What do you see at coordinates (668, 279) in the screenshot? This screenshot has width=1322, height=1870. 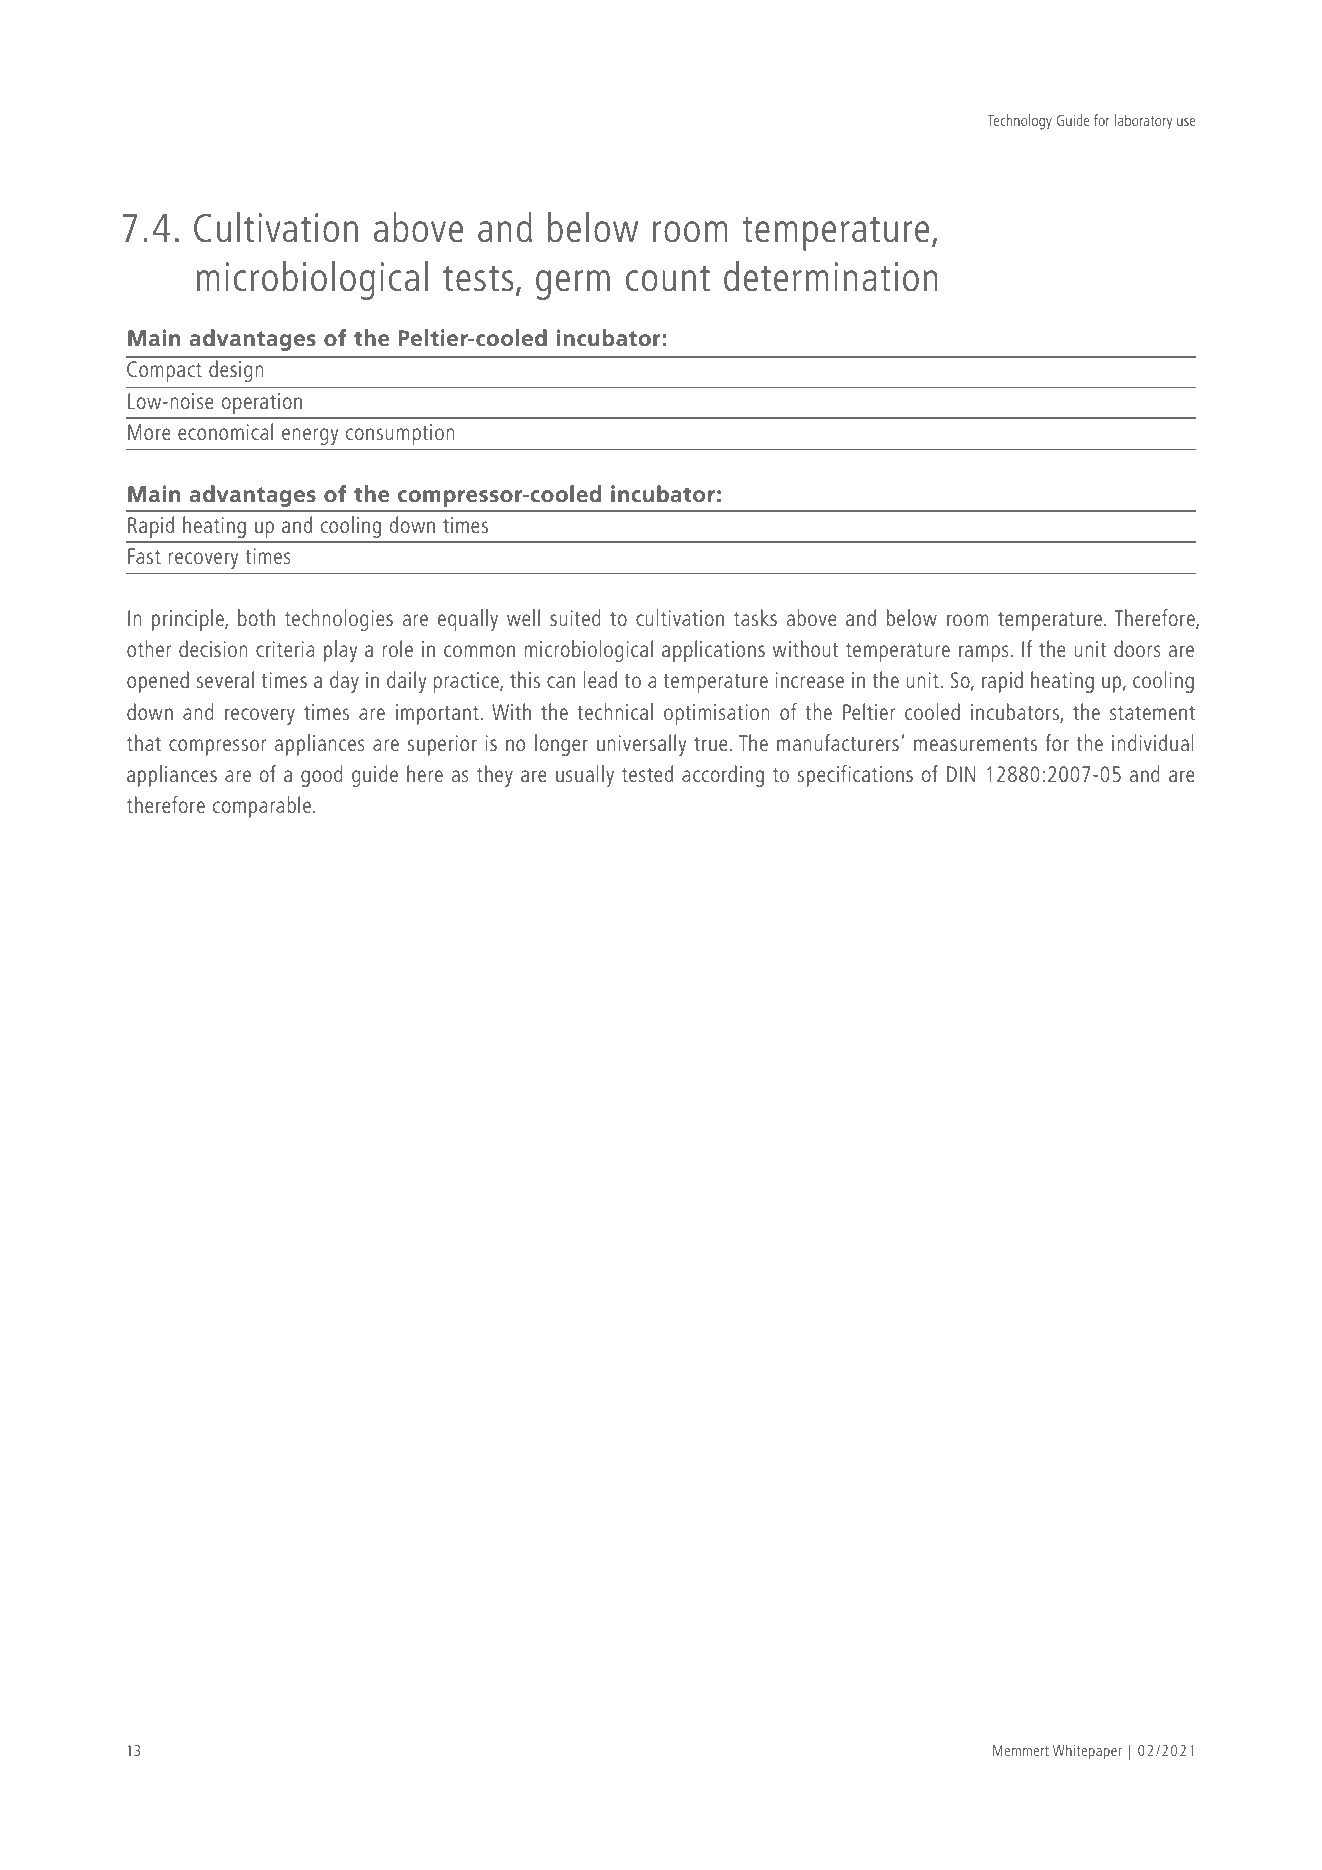 I see `count` at bounding box center [668, 279].
